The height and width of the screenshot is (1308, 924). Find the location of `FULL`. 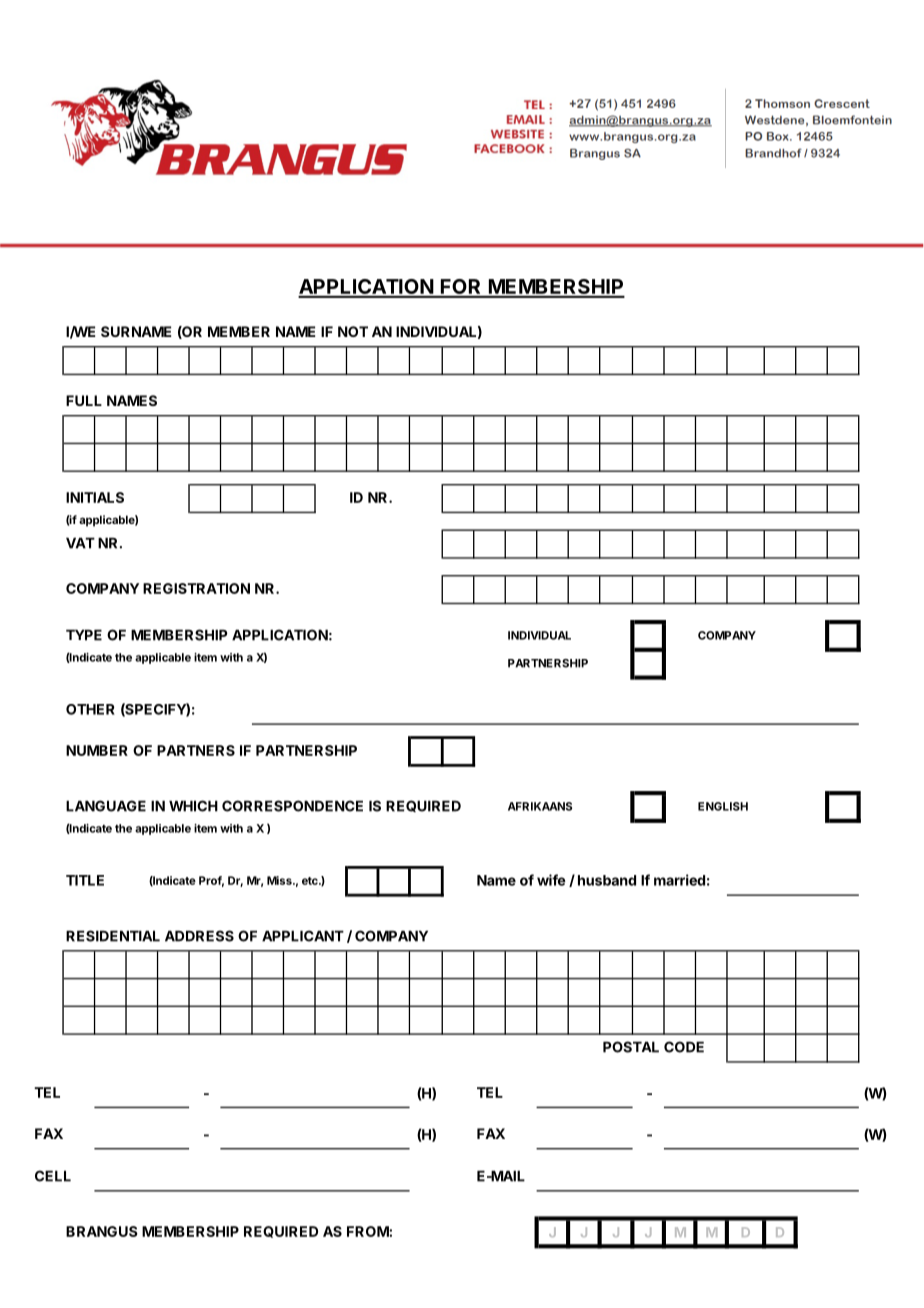

FULL is located at coordinates (84, 400).
